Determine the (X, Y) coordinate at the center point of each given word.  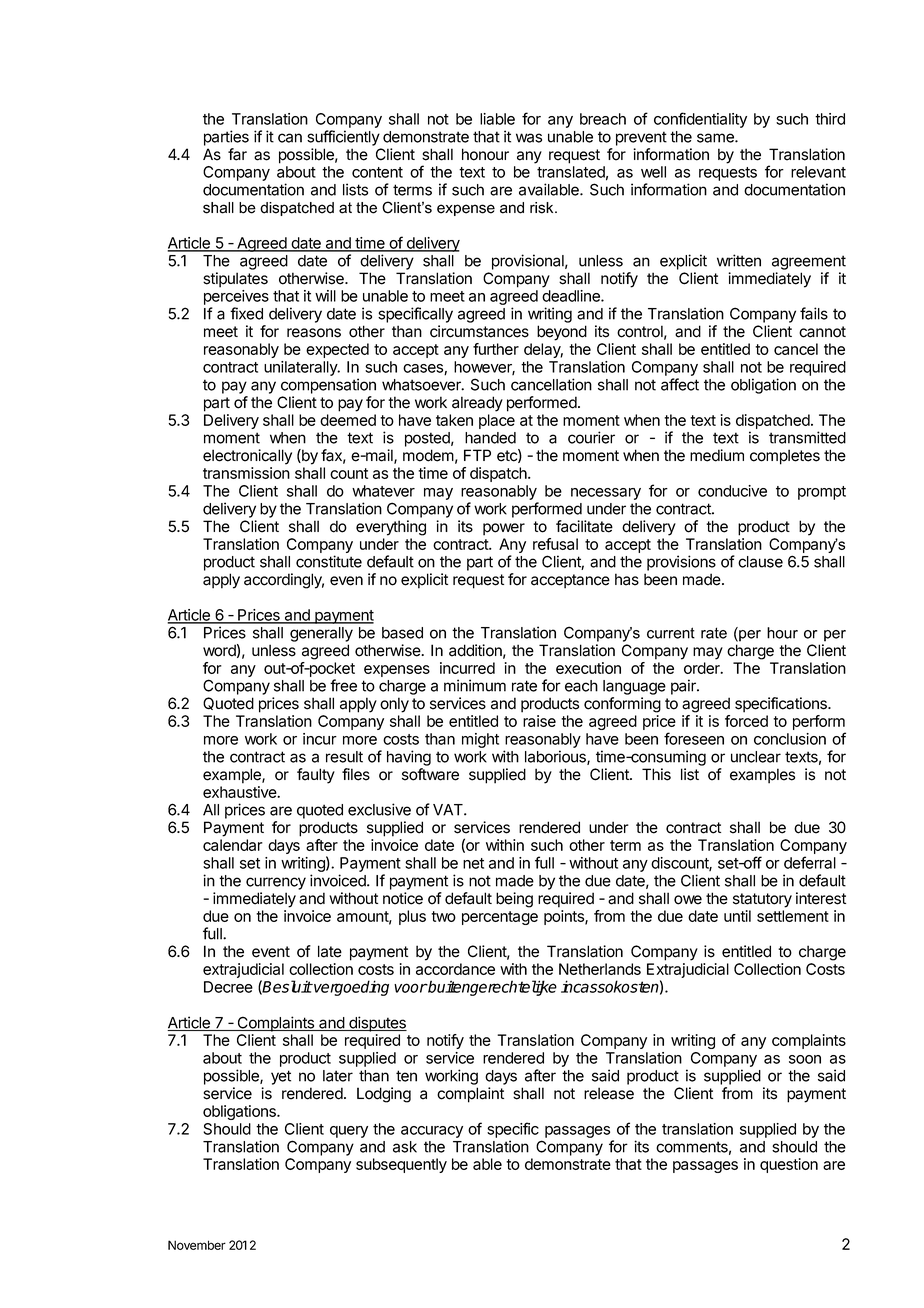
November (197, 1245)
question (789, 1165)
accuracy (432, 1132)
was (529, 138)
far (237, 154)
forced (746, 721)
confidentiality (700, 120)
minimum (475, 685)
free (343, 685)
